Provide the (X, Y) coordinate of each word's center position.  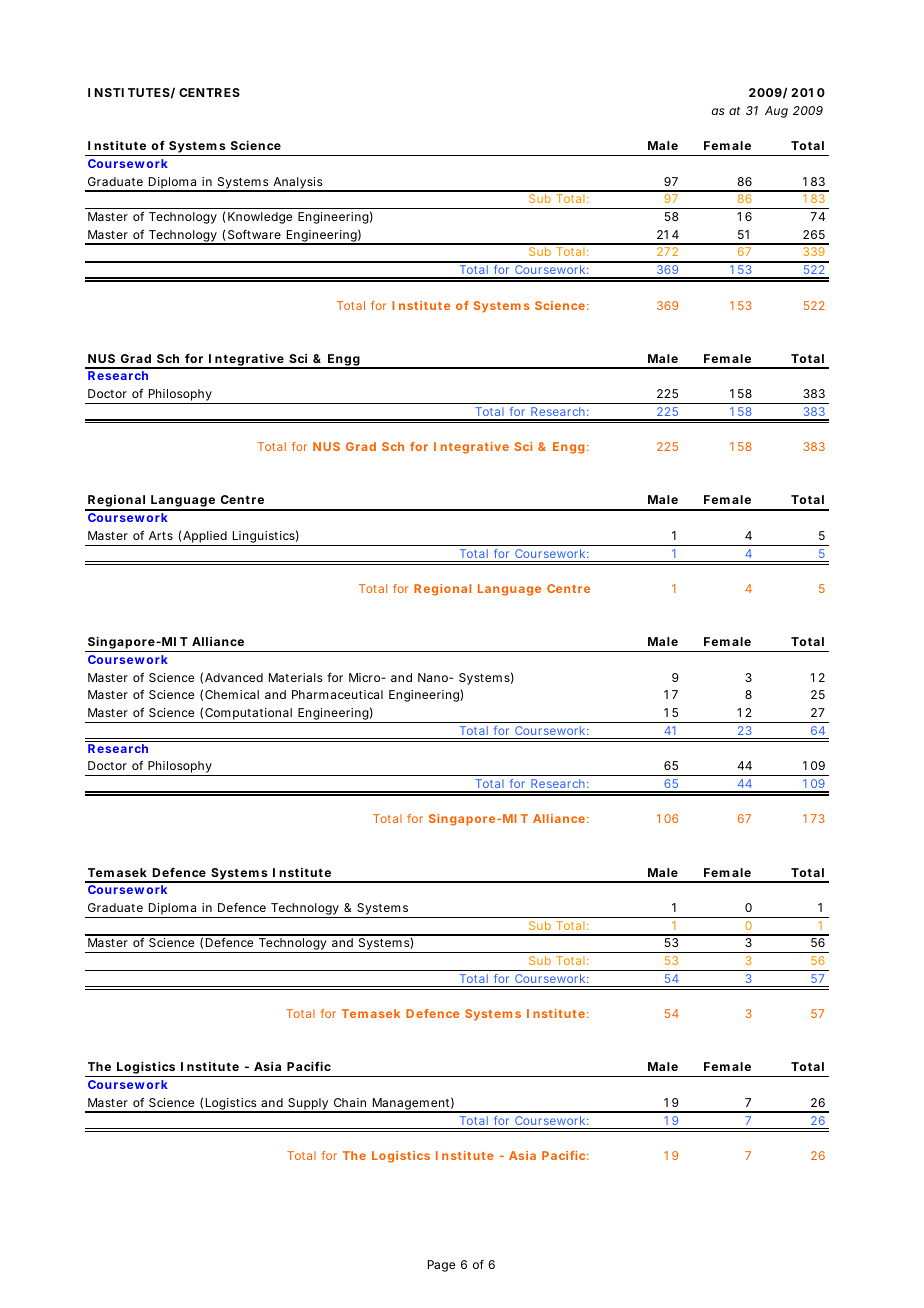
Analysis (298, 184)
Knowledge (260, 218)
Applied (205, 538)
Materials (295, 677)
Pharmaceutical (337, 694)
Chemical (232, 694)
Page (441, 1266)
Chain (350, 1102)
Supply (308, 1105)
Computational (248, 715)
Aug (776, 112)
